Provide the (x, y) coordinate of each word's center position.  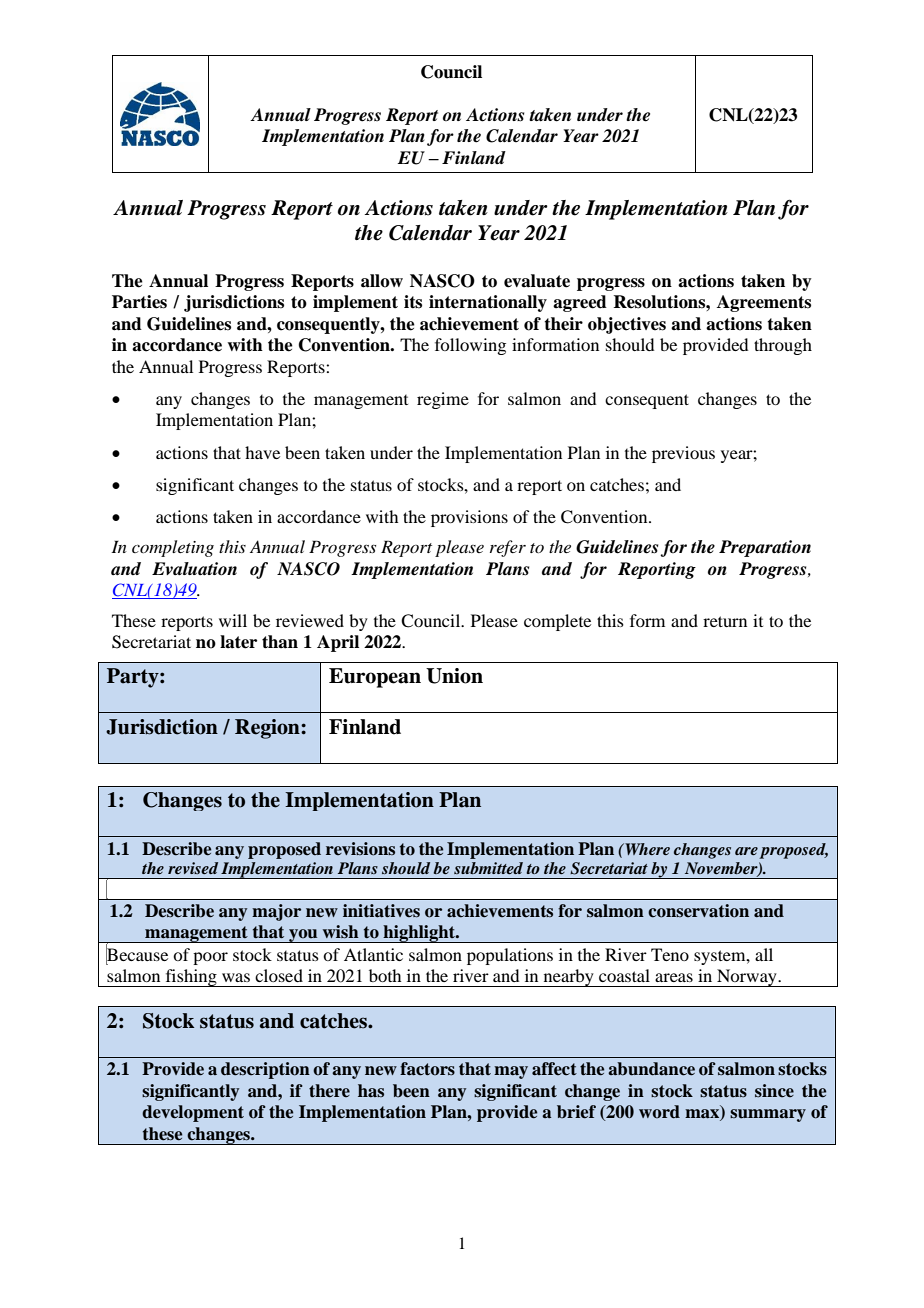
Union (454, 676)
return (725, 621)
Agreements (764, 303)
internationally (488, 303)
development (193, 1113)
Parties (139, 302)
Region (268, 729)
